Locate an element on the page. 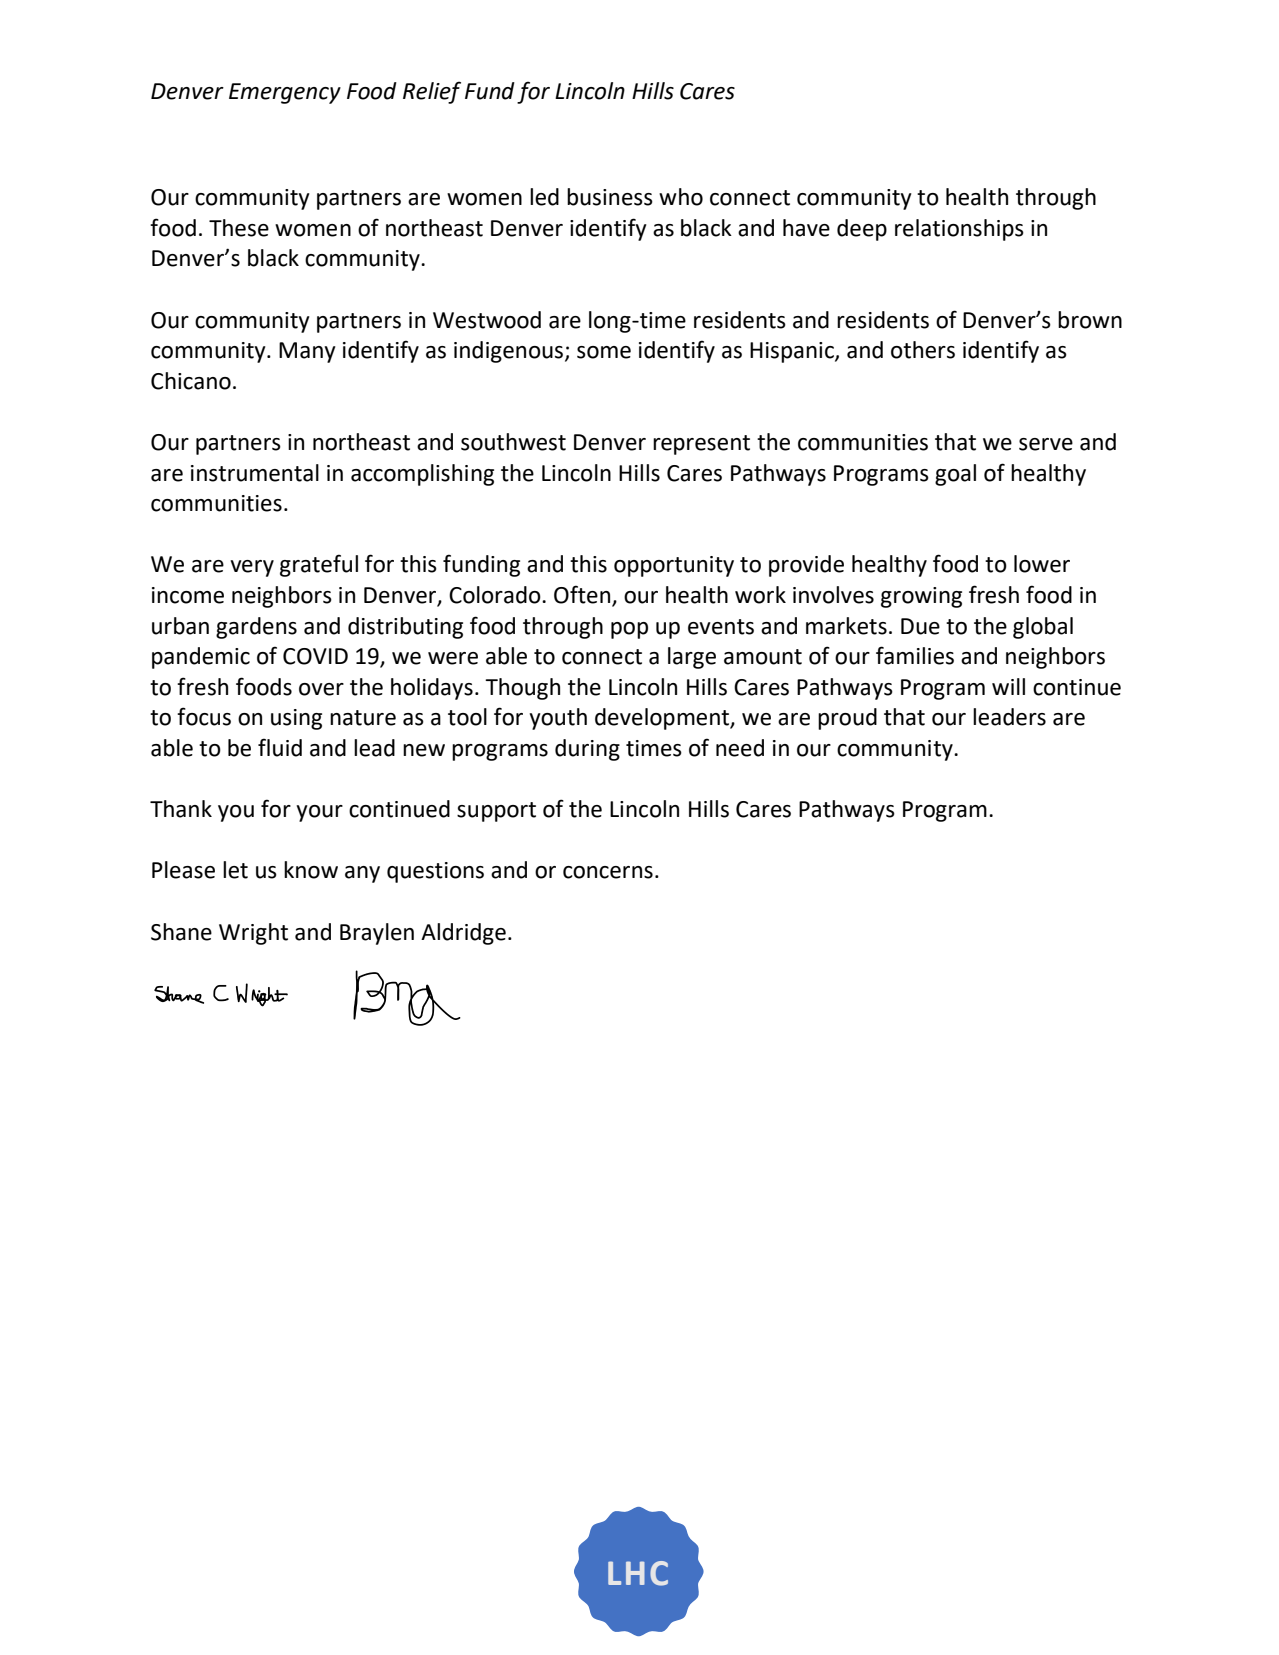 The width and height of the image is (1279, 1655). Emergency is located at coordinates (285, 93).
